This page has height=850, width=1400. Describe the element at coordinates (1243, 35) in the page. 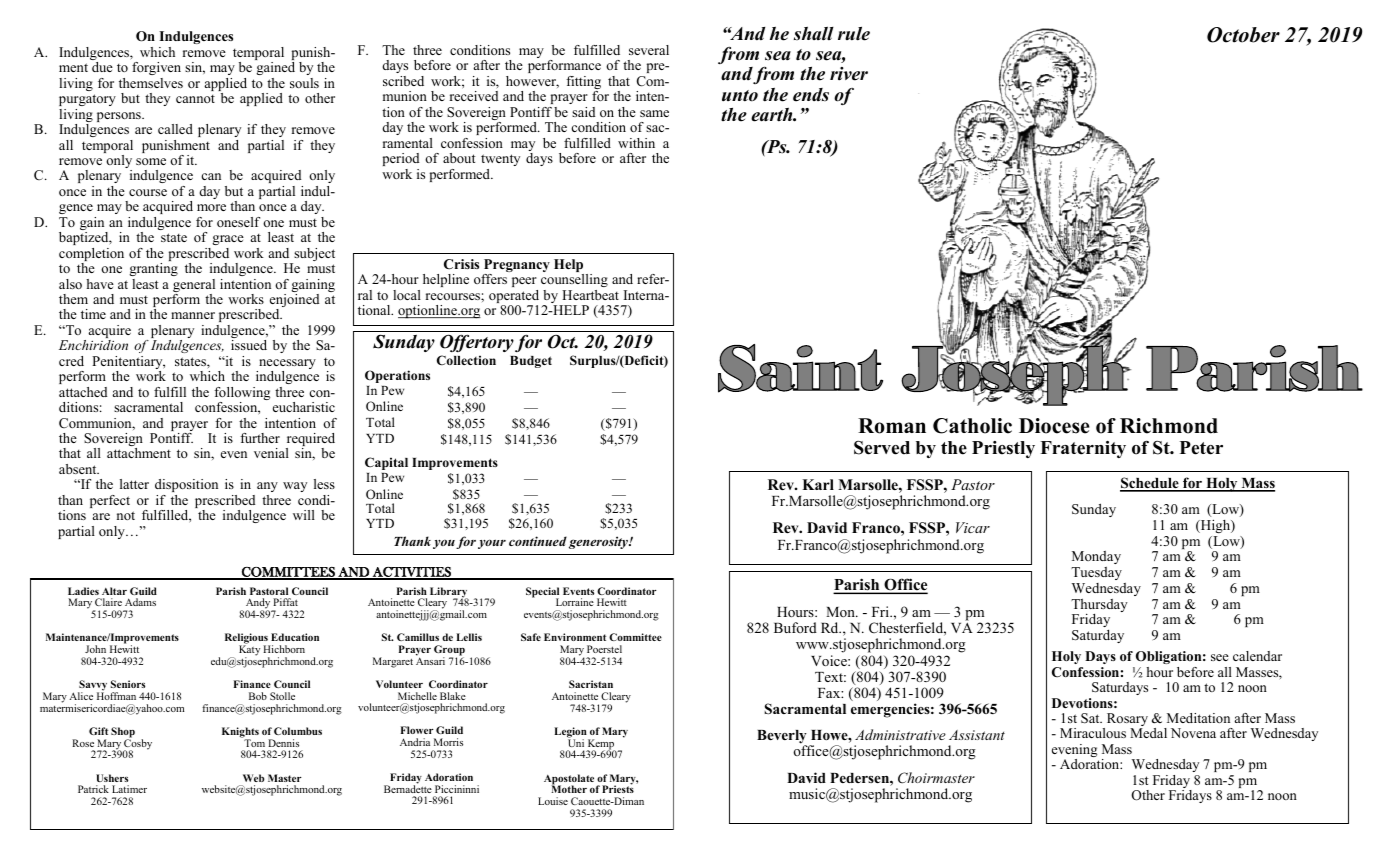

I see `October` at that location.
